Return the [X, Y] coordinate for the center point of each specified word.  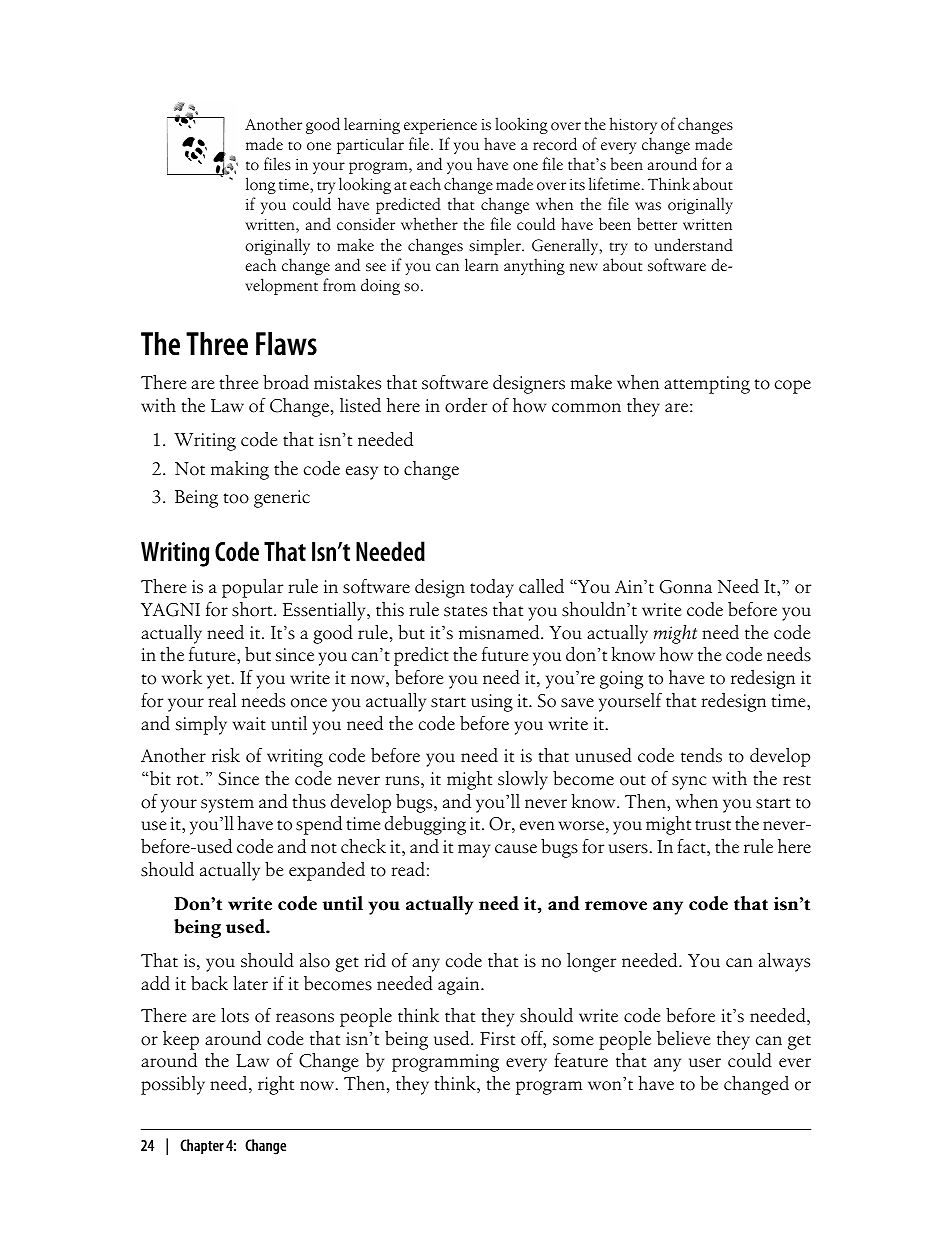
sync [689, 783]
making [240, 470]
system [227, 805]
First [497, 1039]
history [633, 125]
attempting [707, 385]
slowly [523, 780]
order [466, 405]
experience [440, 126]
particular [370, 145]
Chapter [202, 1147]
